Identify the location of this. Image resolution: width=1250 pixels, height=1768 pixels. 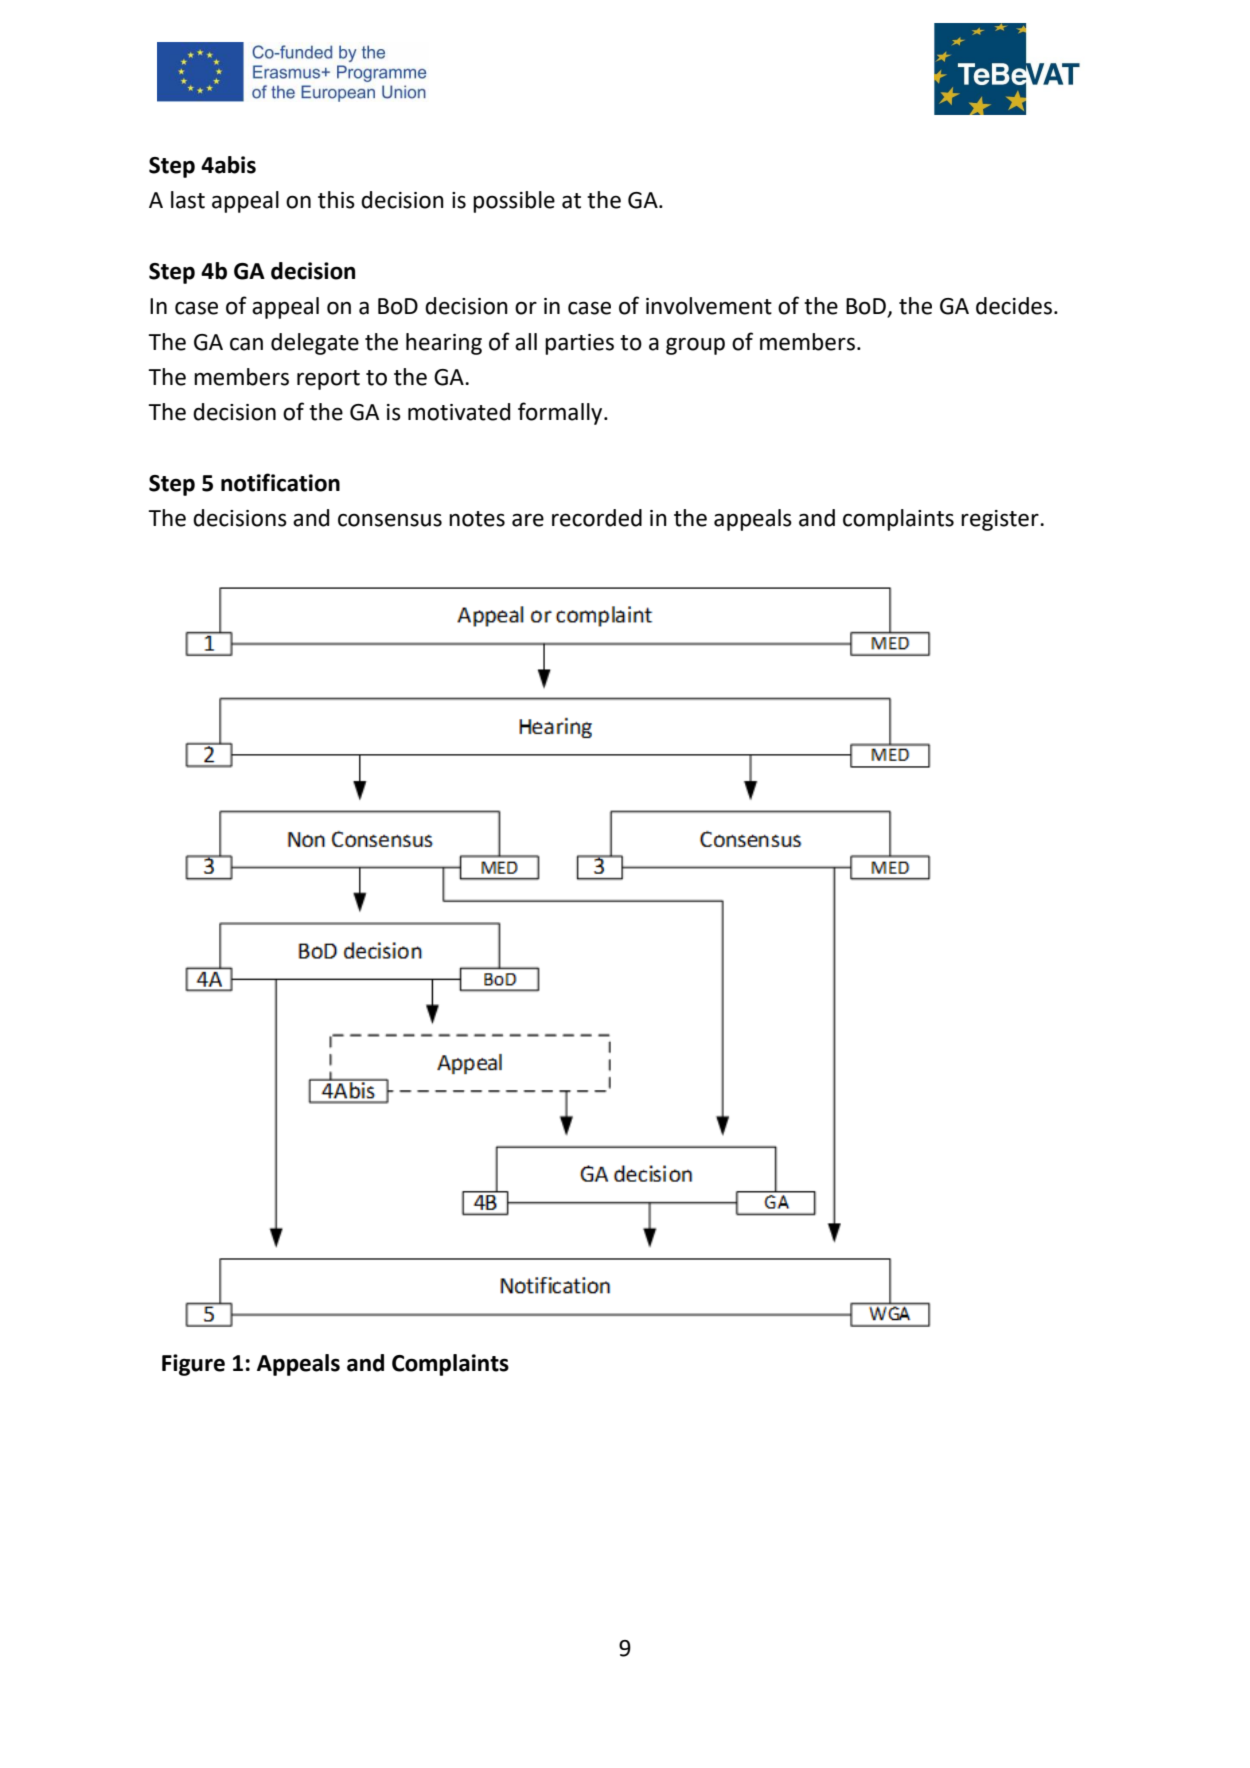
(336, 200).
